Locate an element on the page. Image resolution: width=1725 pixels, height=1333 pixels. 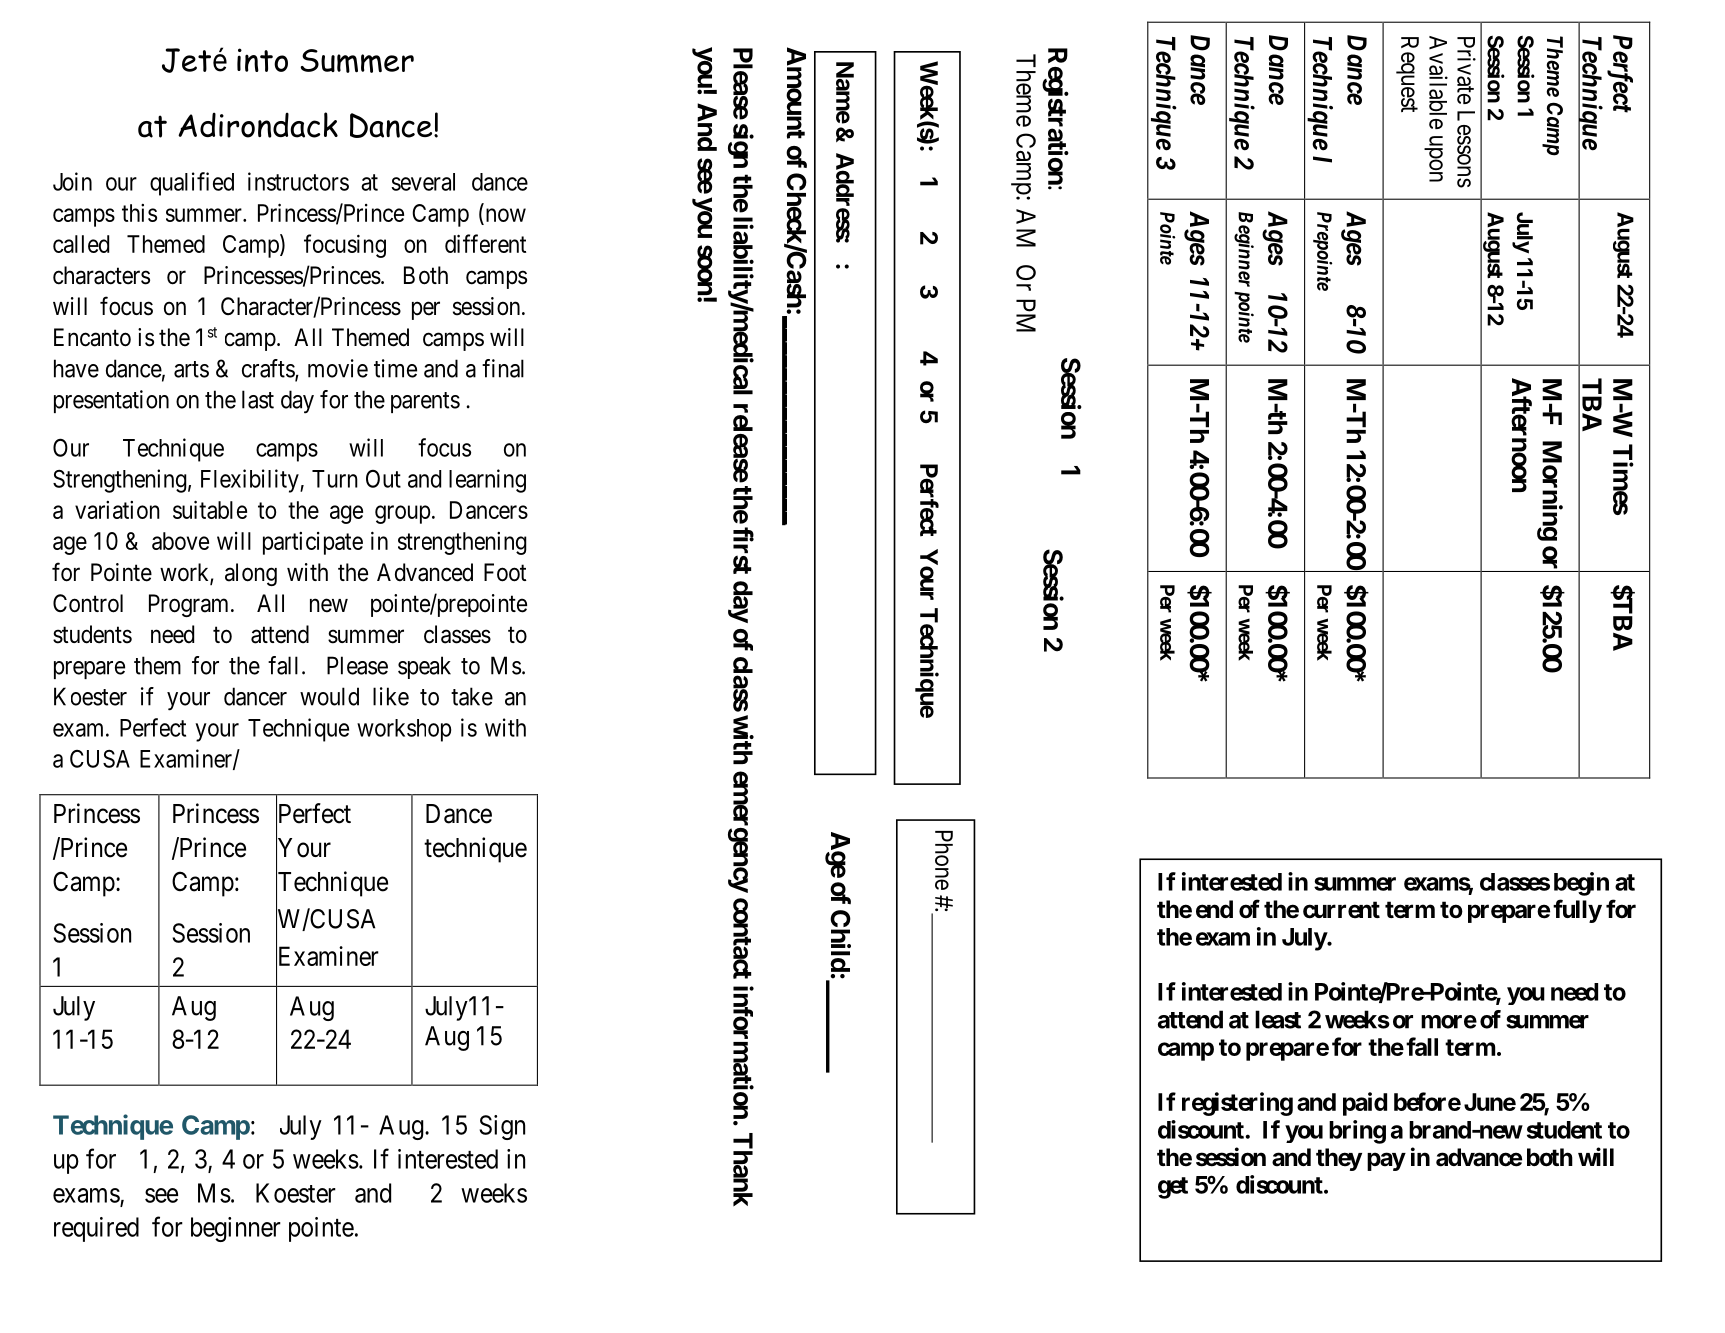
different is located at coordinates (485, 243).
